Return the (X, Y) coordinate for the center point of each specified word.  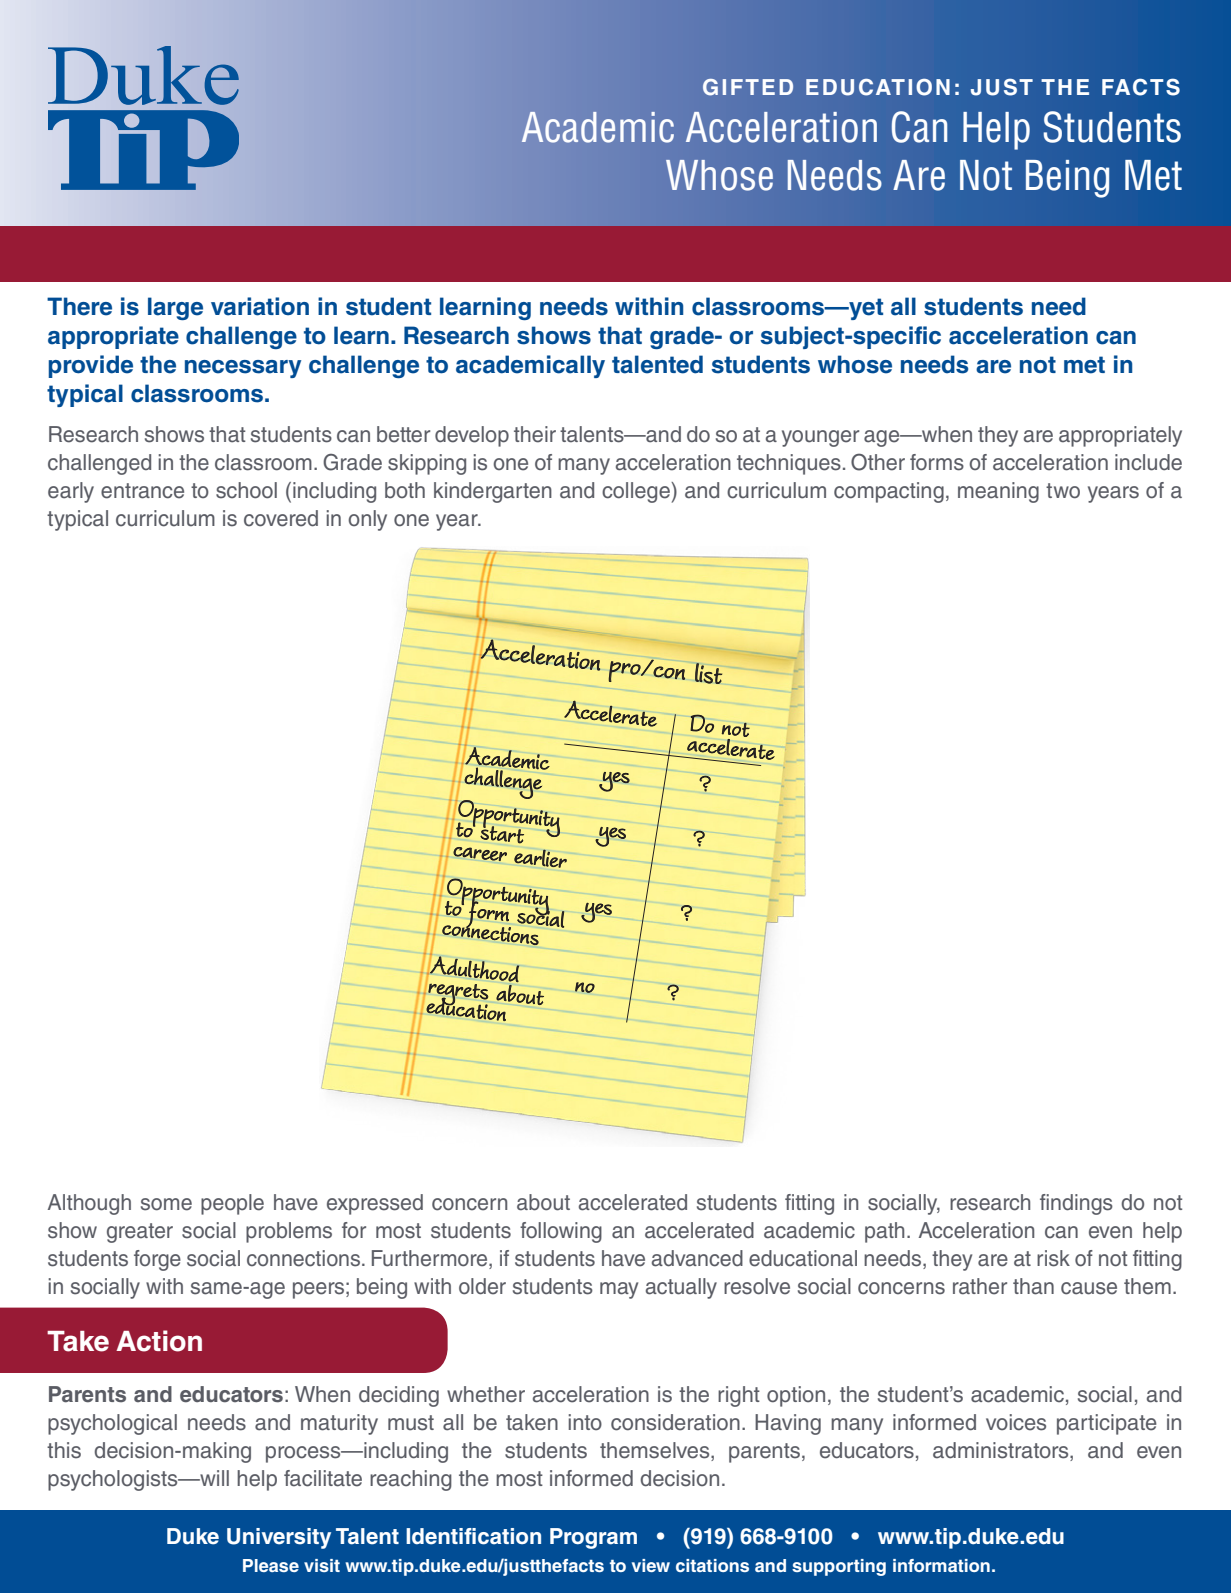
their (535, 434)
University (279, 1538)
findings (1076, 1204)
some (166, 1204)
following (561, 1232)
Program (593, 1538)
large (175, 308)
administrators (1002, 1451)
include (1148, 462)
